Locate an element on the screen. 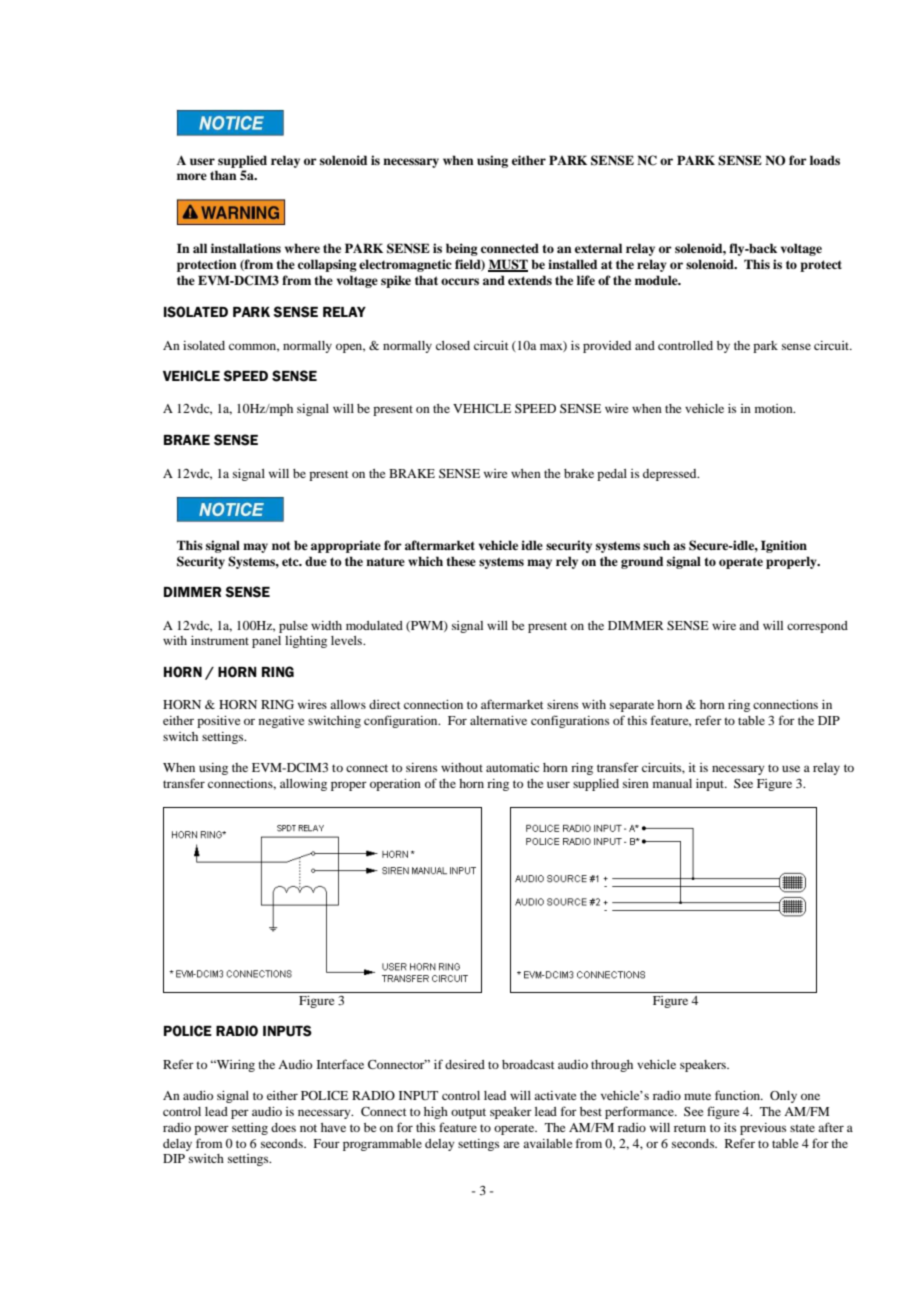 The image size is (924, 1308). etc is located at coordinates (291, 561).
